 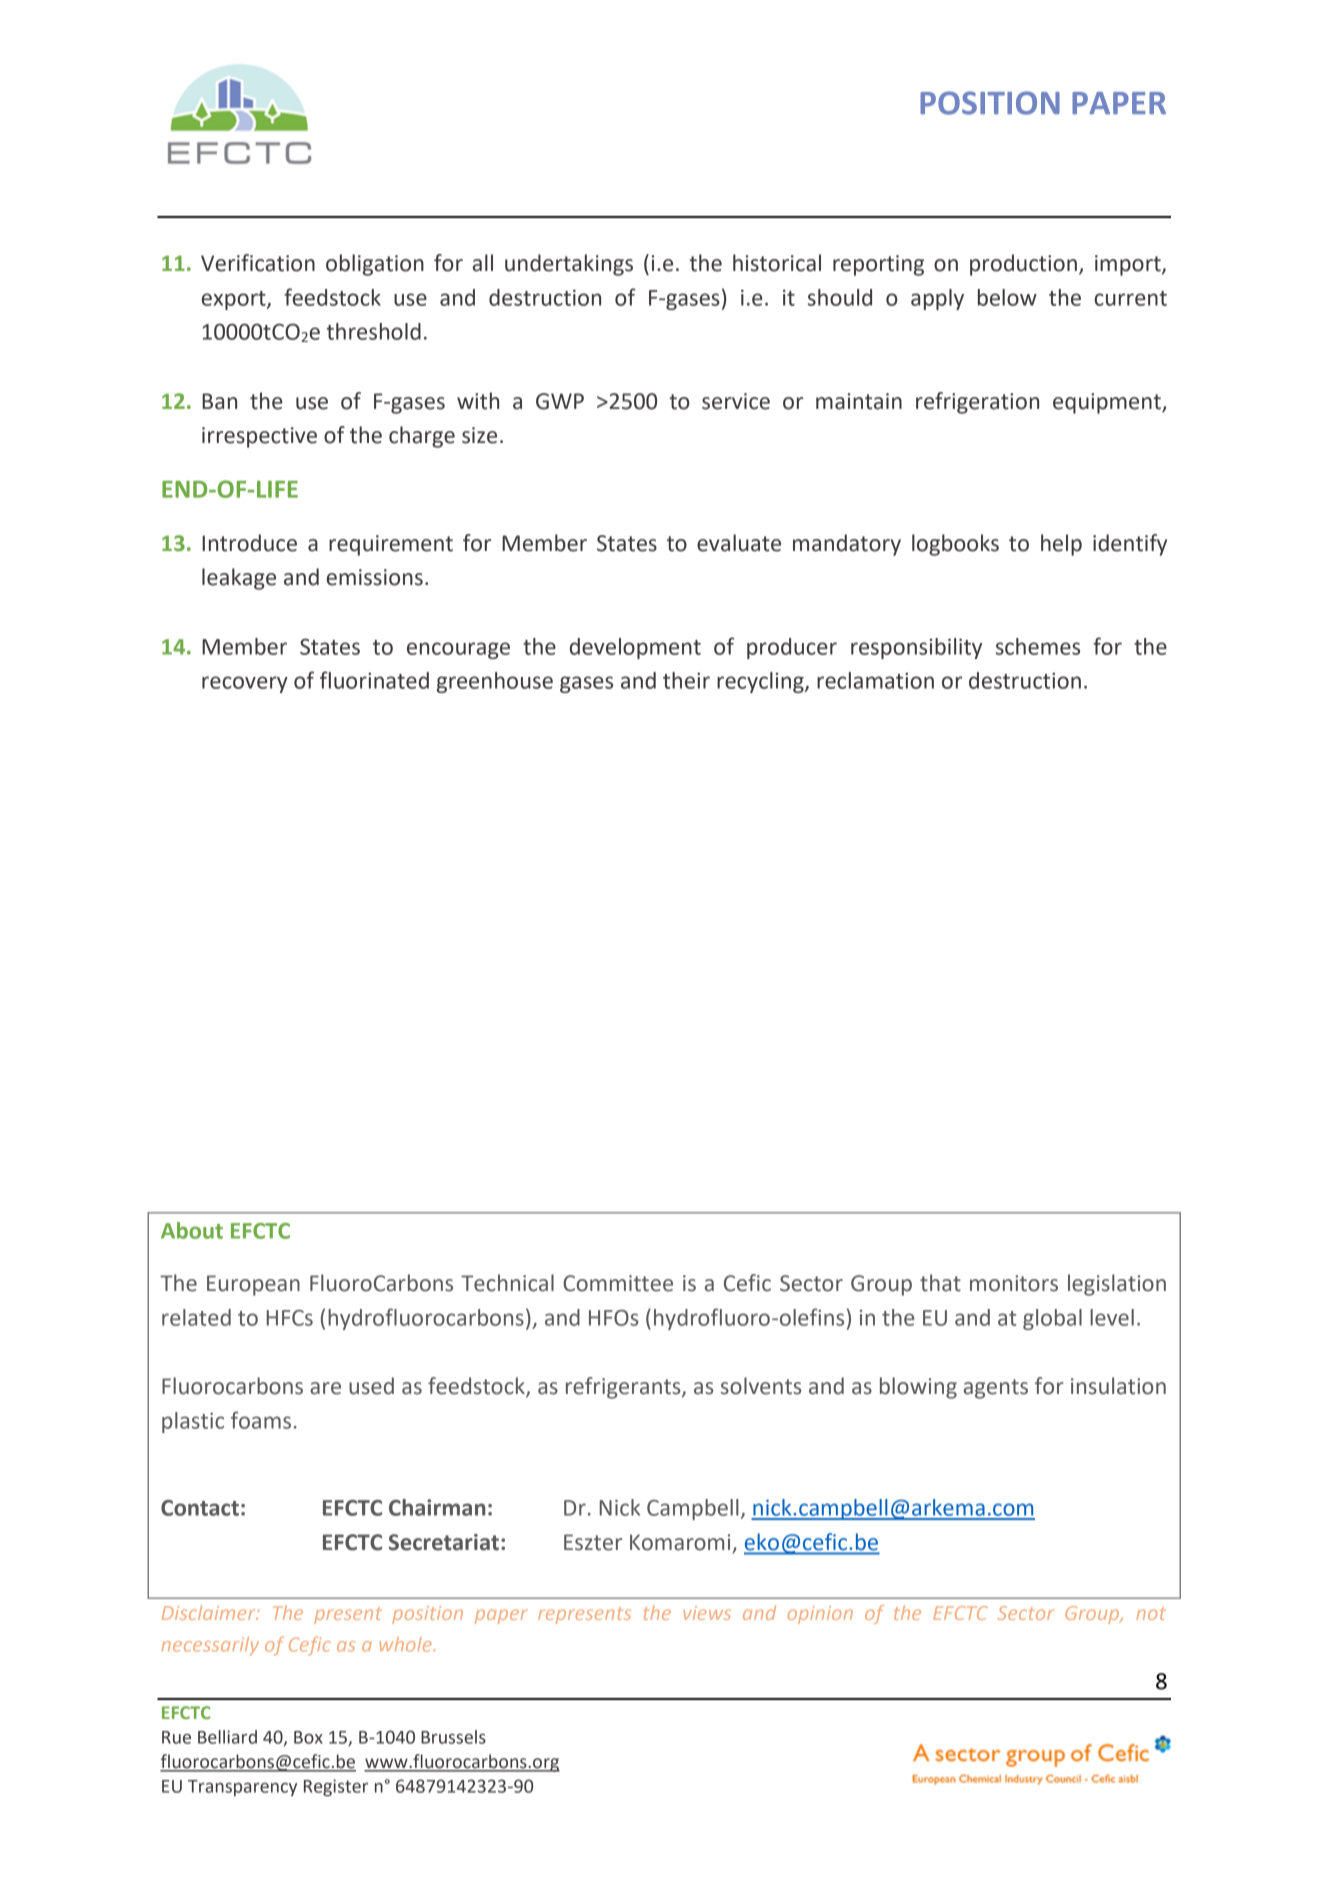 I want to click on below, so click(x=1007, y=297).
